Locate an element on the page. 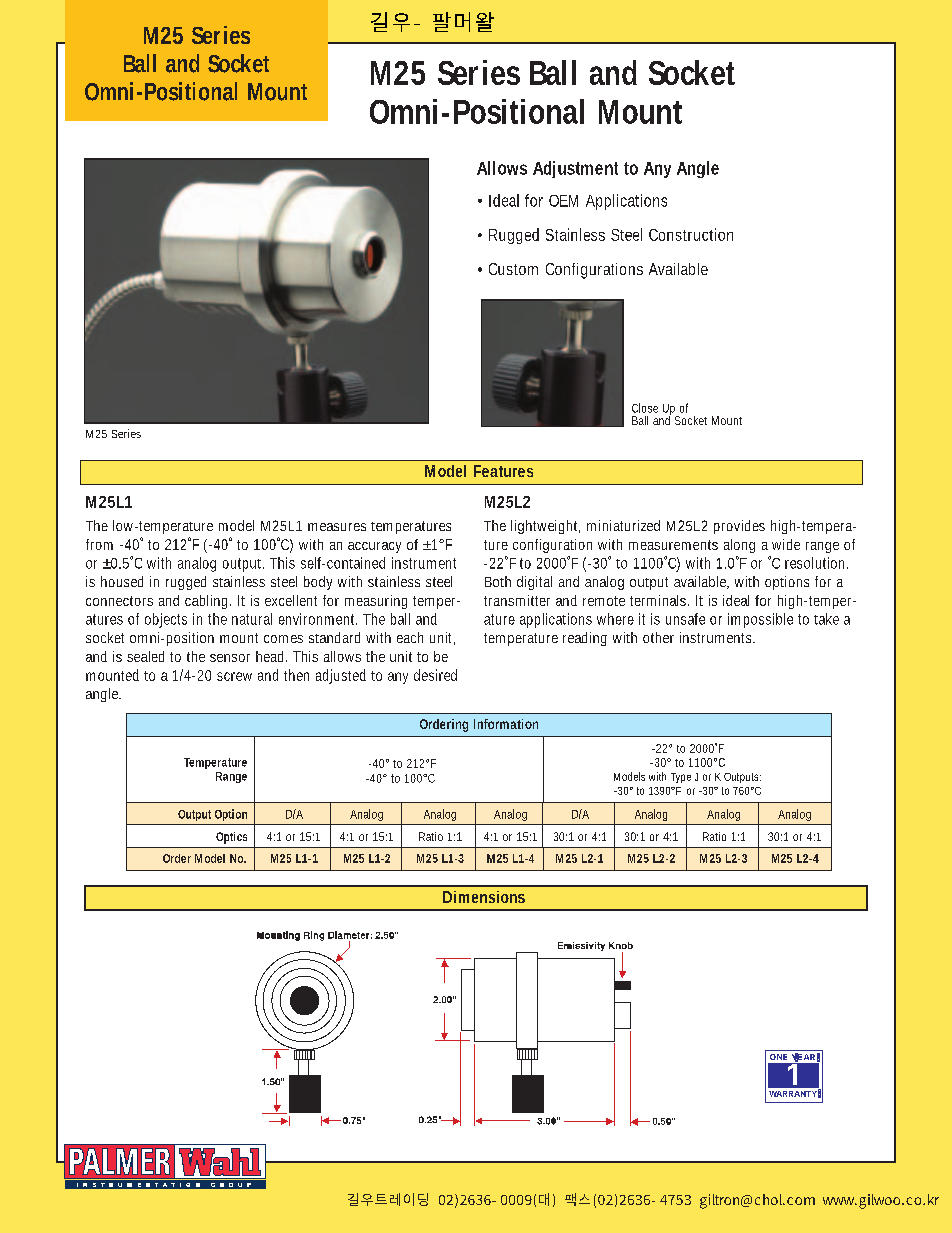 The width and height of the image is (952, 1233). Adjustment is located at coordinates (575, 169).
